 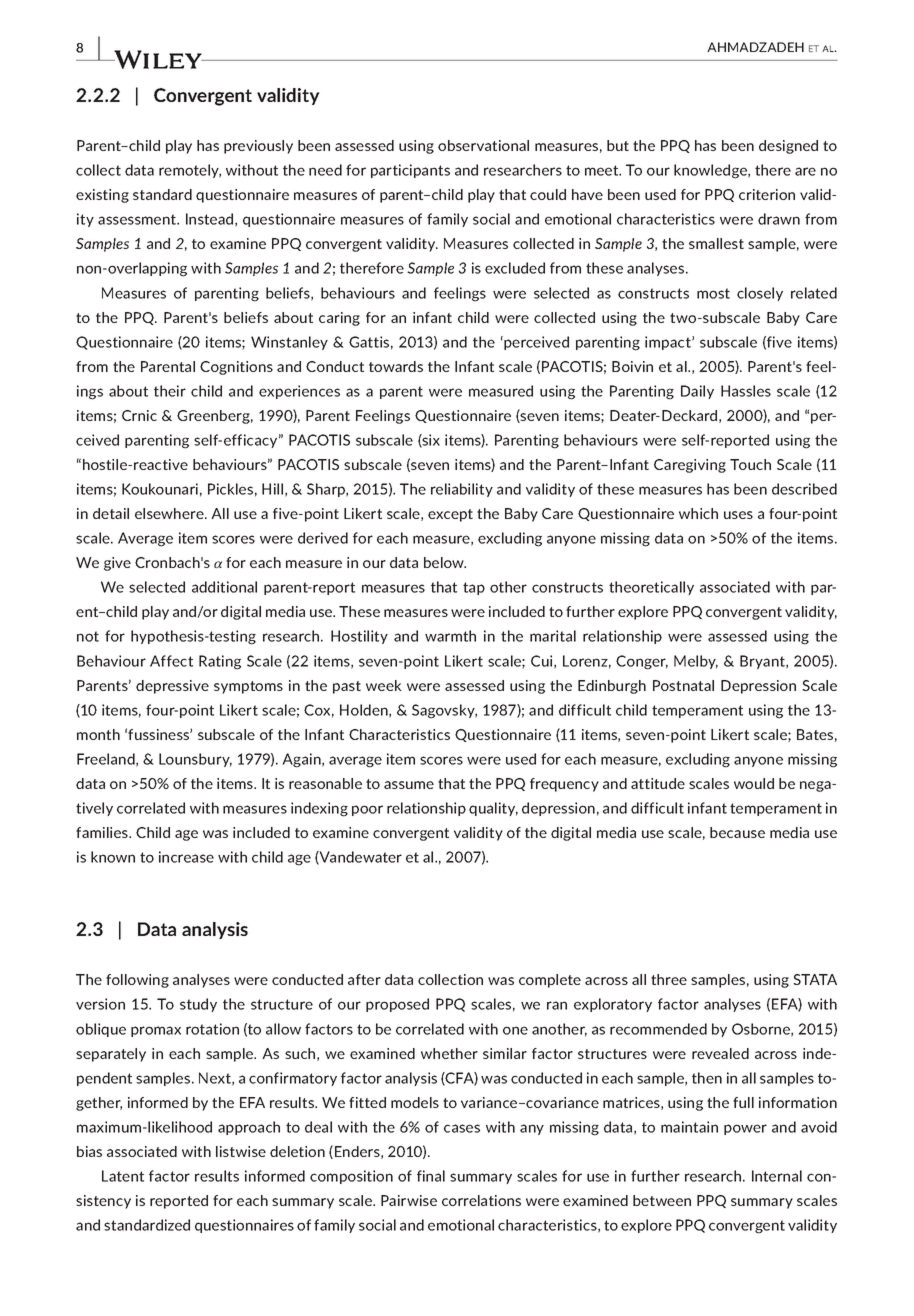 What do you see at coordinates (123, 1176) in the page?
I see `Latent` at bounding box center [123, 1176].
